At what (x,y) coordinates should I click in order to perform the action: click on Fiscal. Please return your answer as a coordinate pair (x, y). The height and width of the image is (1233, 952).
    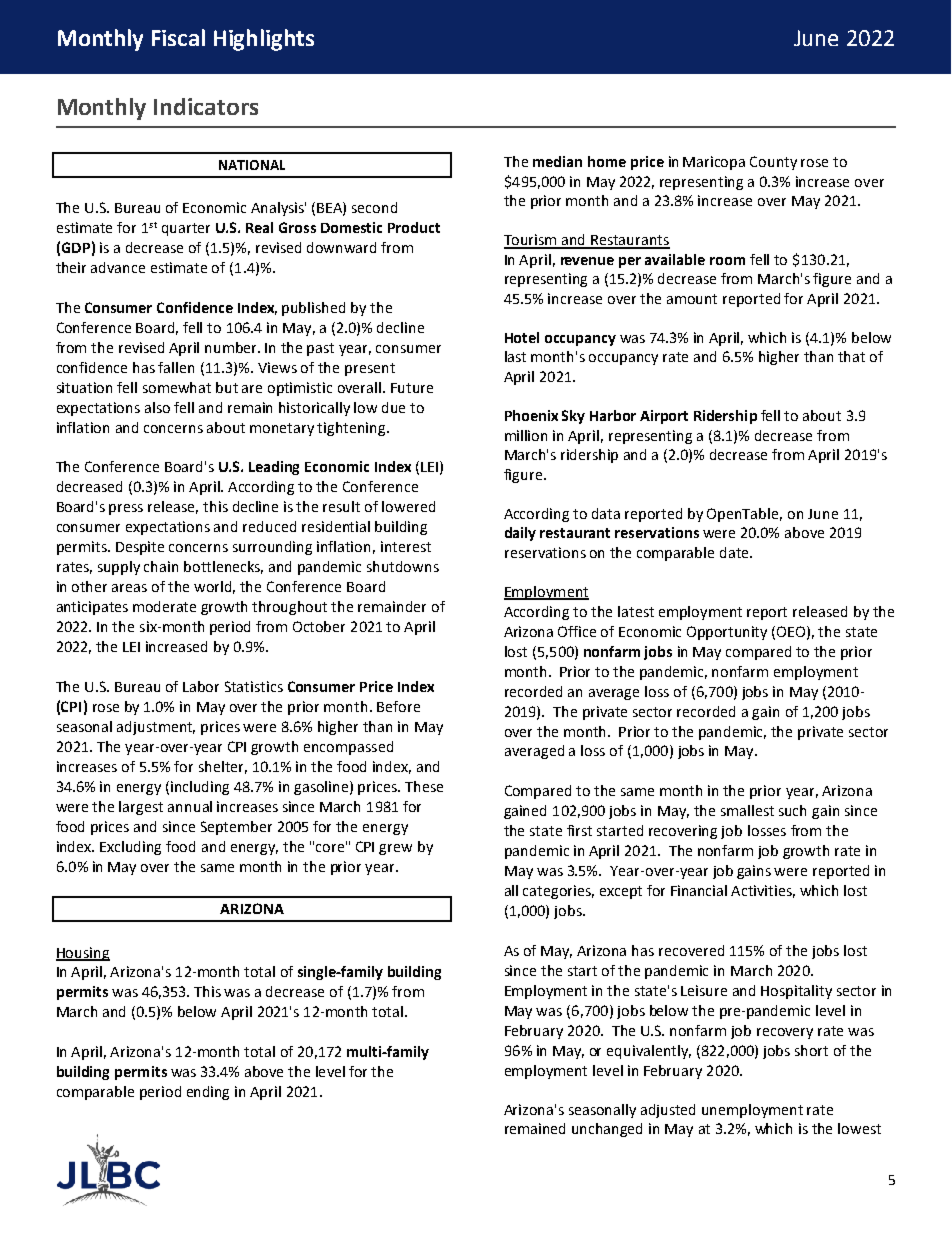
    Looking at the image, I should click on (178, 37).
